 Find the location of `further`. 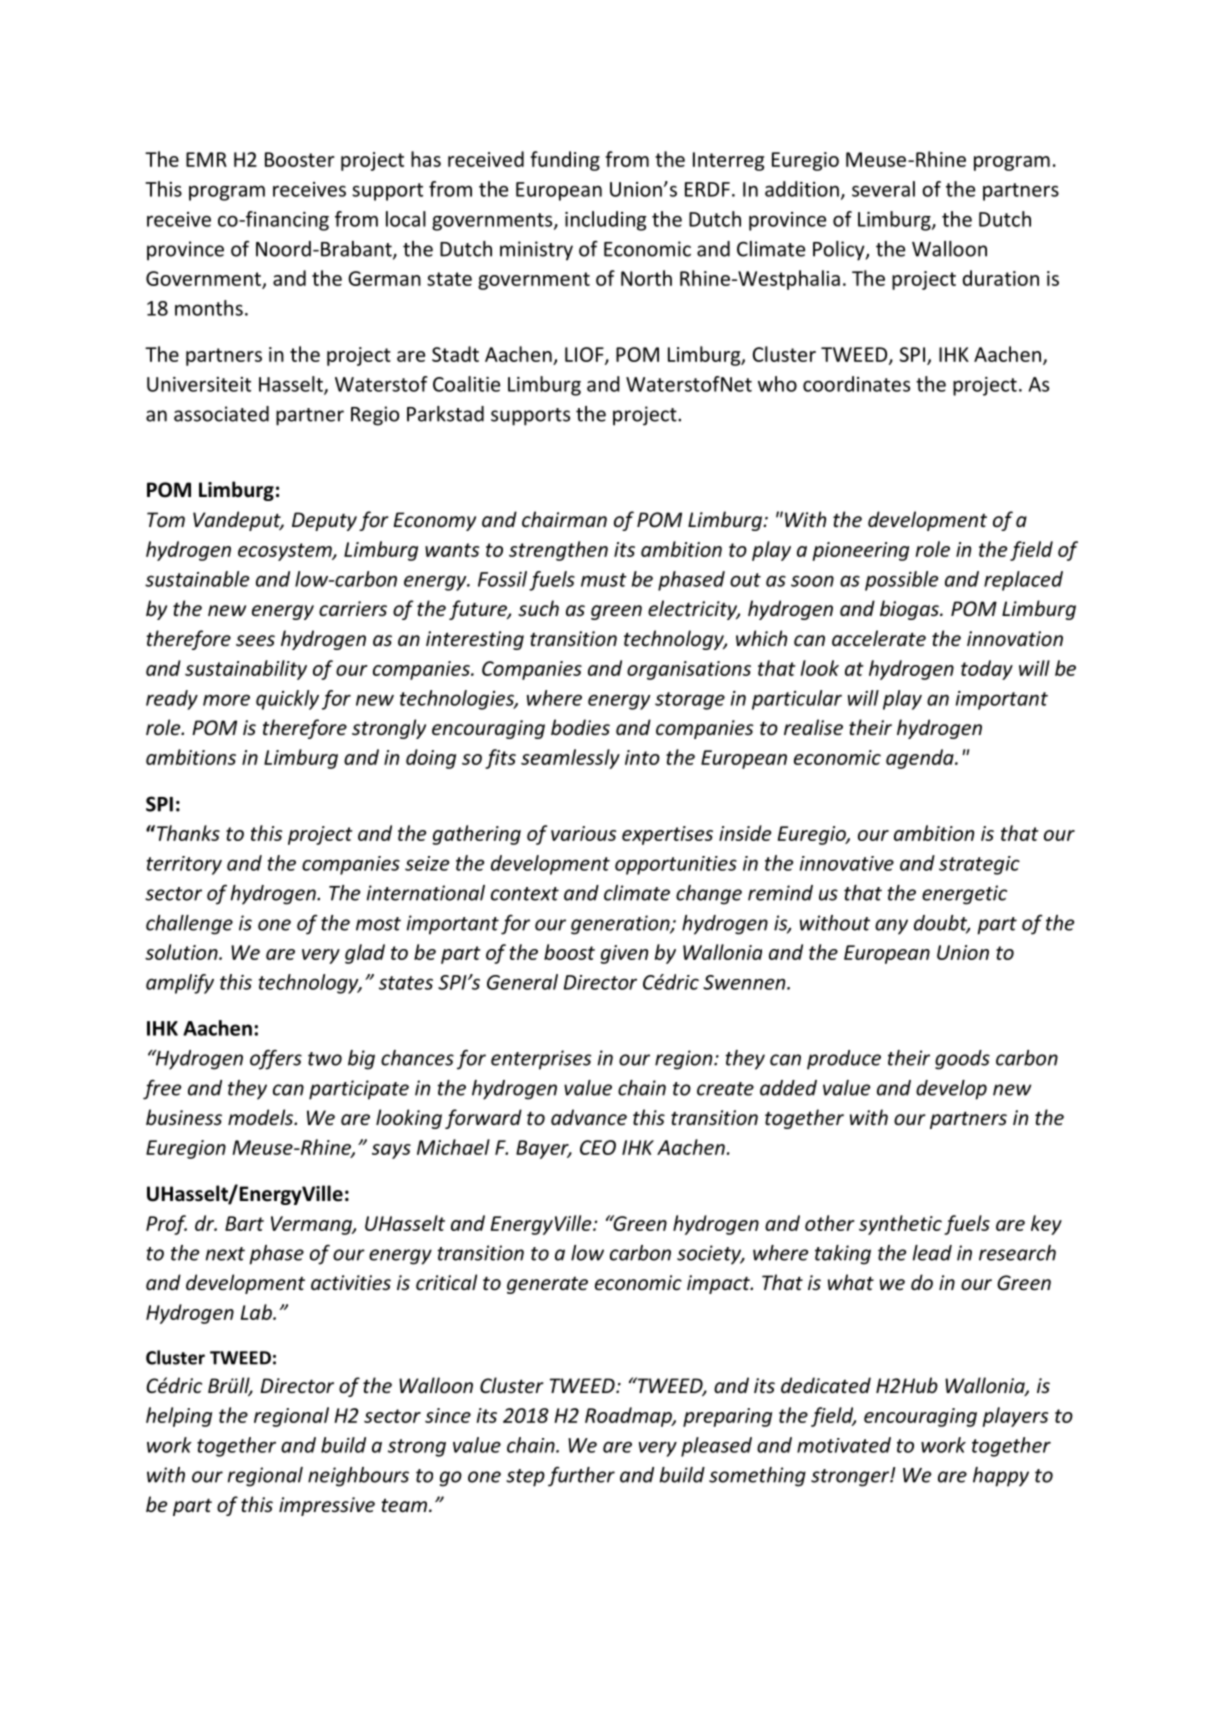

further is located at coordinates (581, 1476).
